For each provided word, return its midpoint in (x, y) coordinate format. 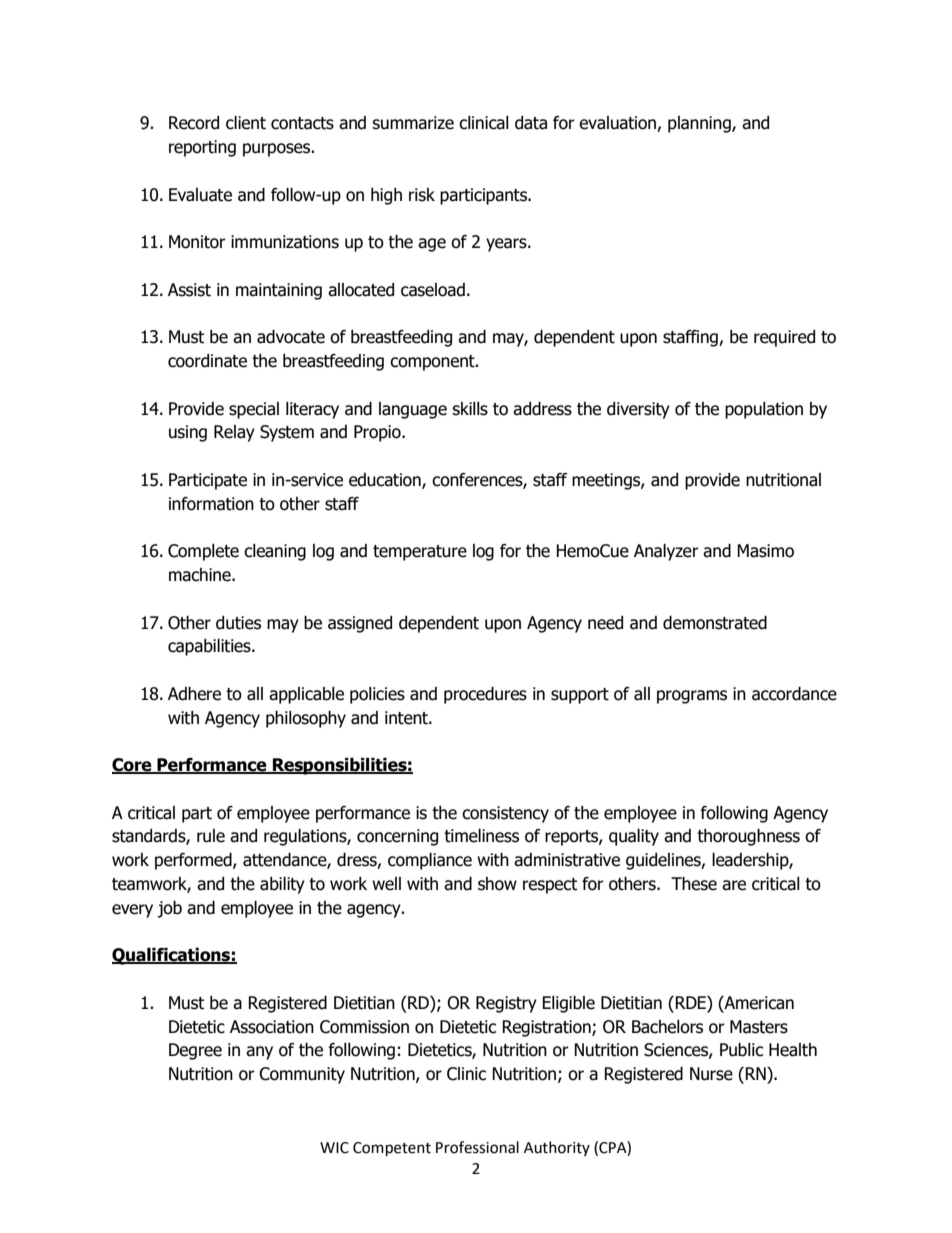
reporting (202, 148)
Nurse (711, 1074)
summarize (413, 123)
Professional (477, 1147)
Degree (195, 1051)
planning (700, 124)
